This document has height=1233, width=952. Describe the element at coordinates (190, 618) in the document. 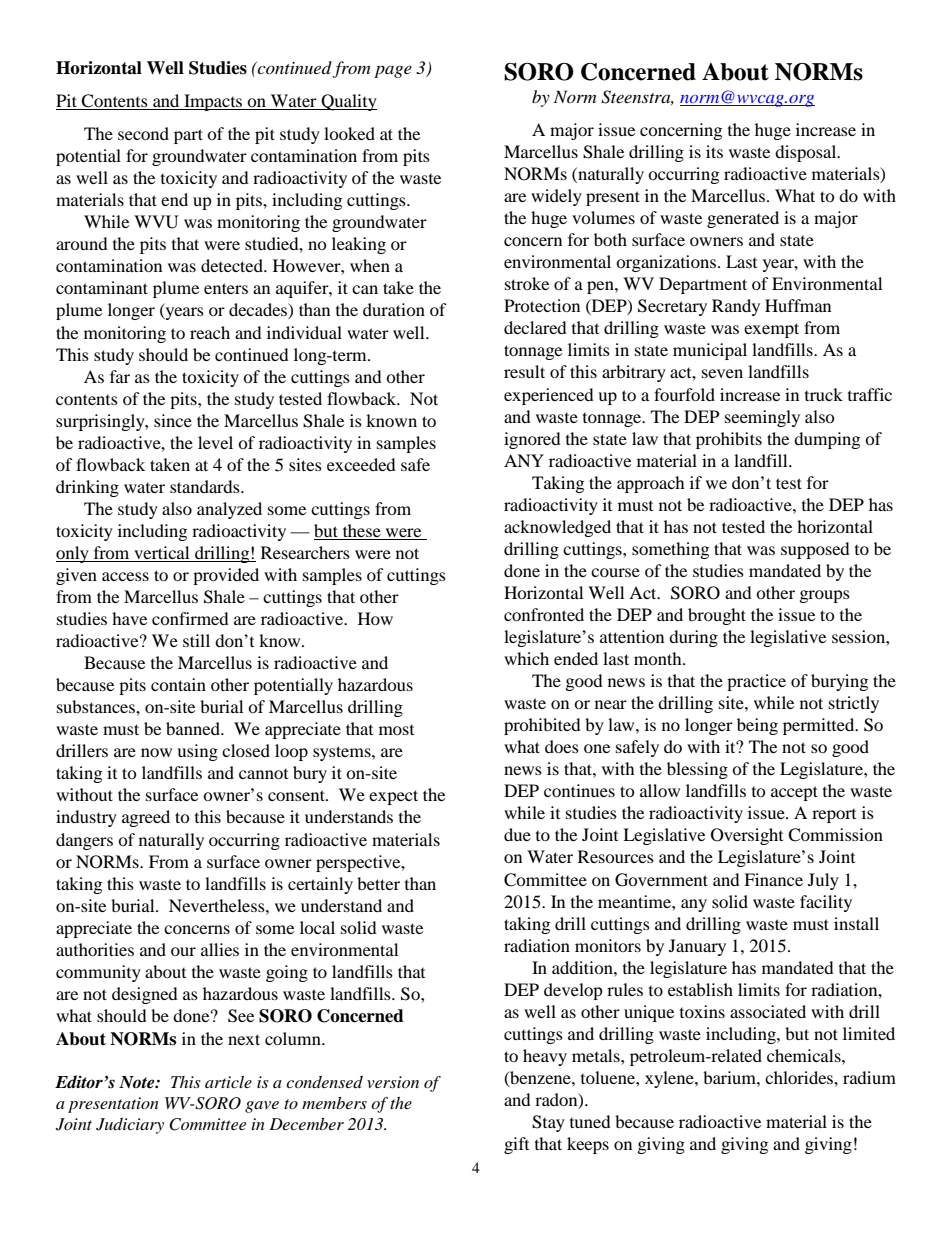

I see `confirmed` at that location.
